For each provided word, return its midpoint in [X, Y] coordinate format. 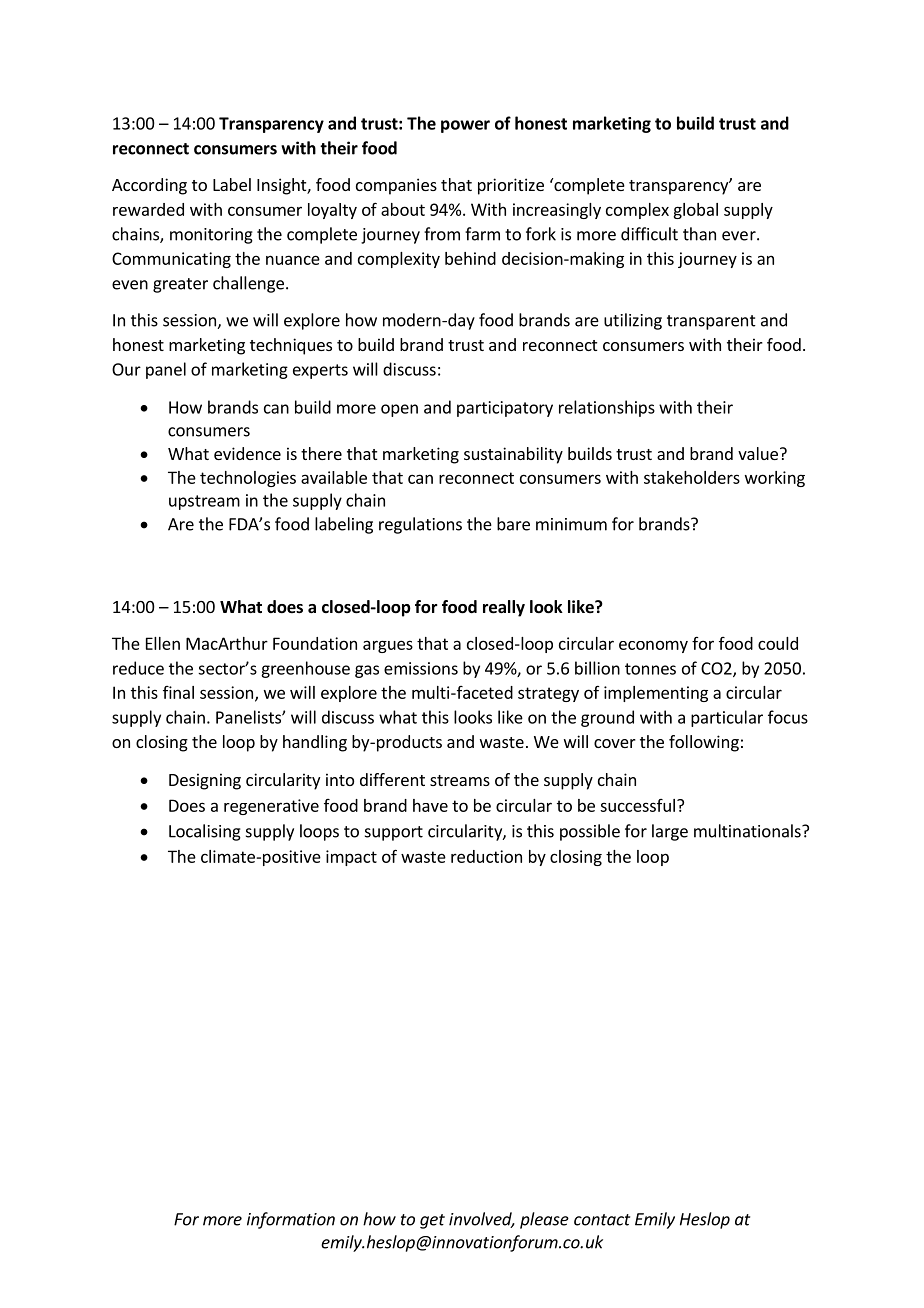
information [291, 1220]
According [149, 186]
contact [602, 1220]
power [465, 126]
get [432, 1221]
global [695, 211]
